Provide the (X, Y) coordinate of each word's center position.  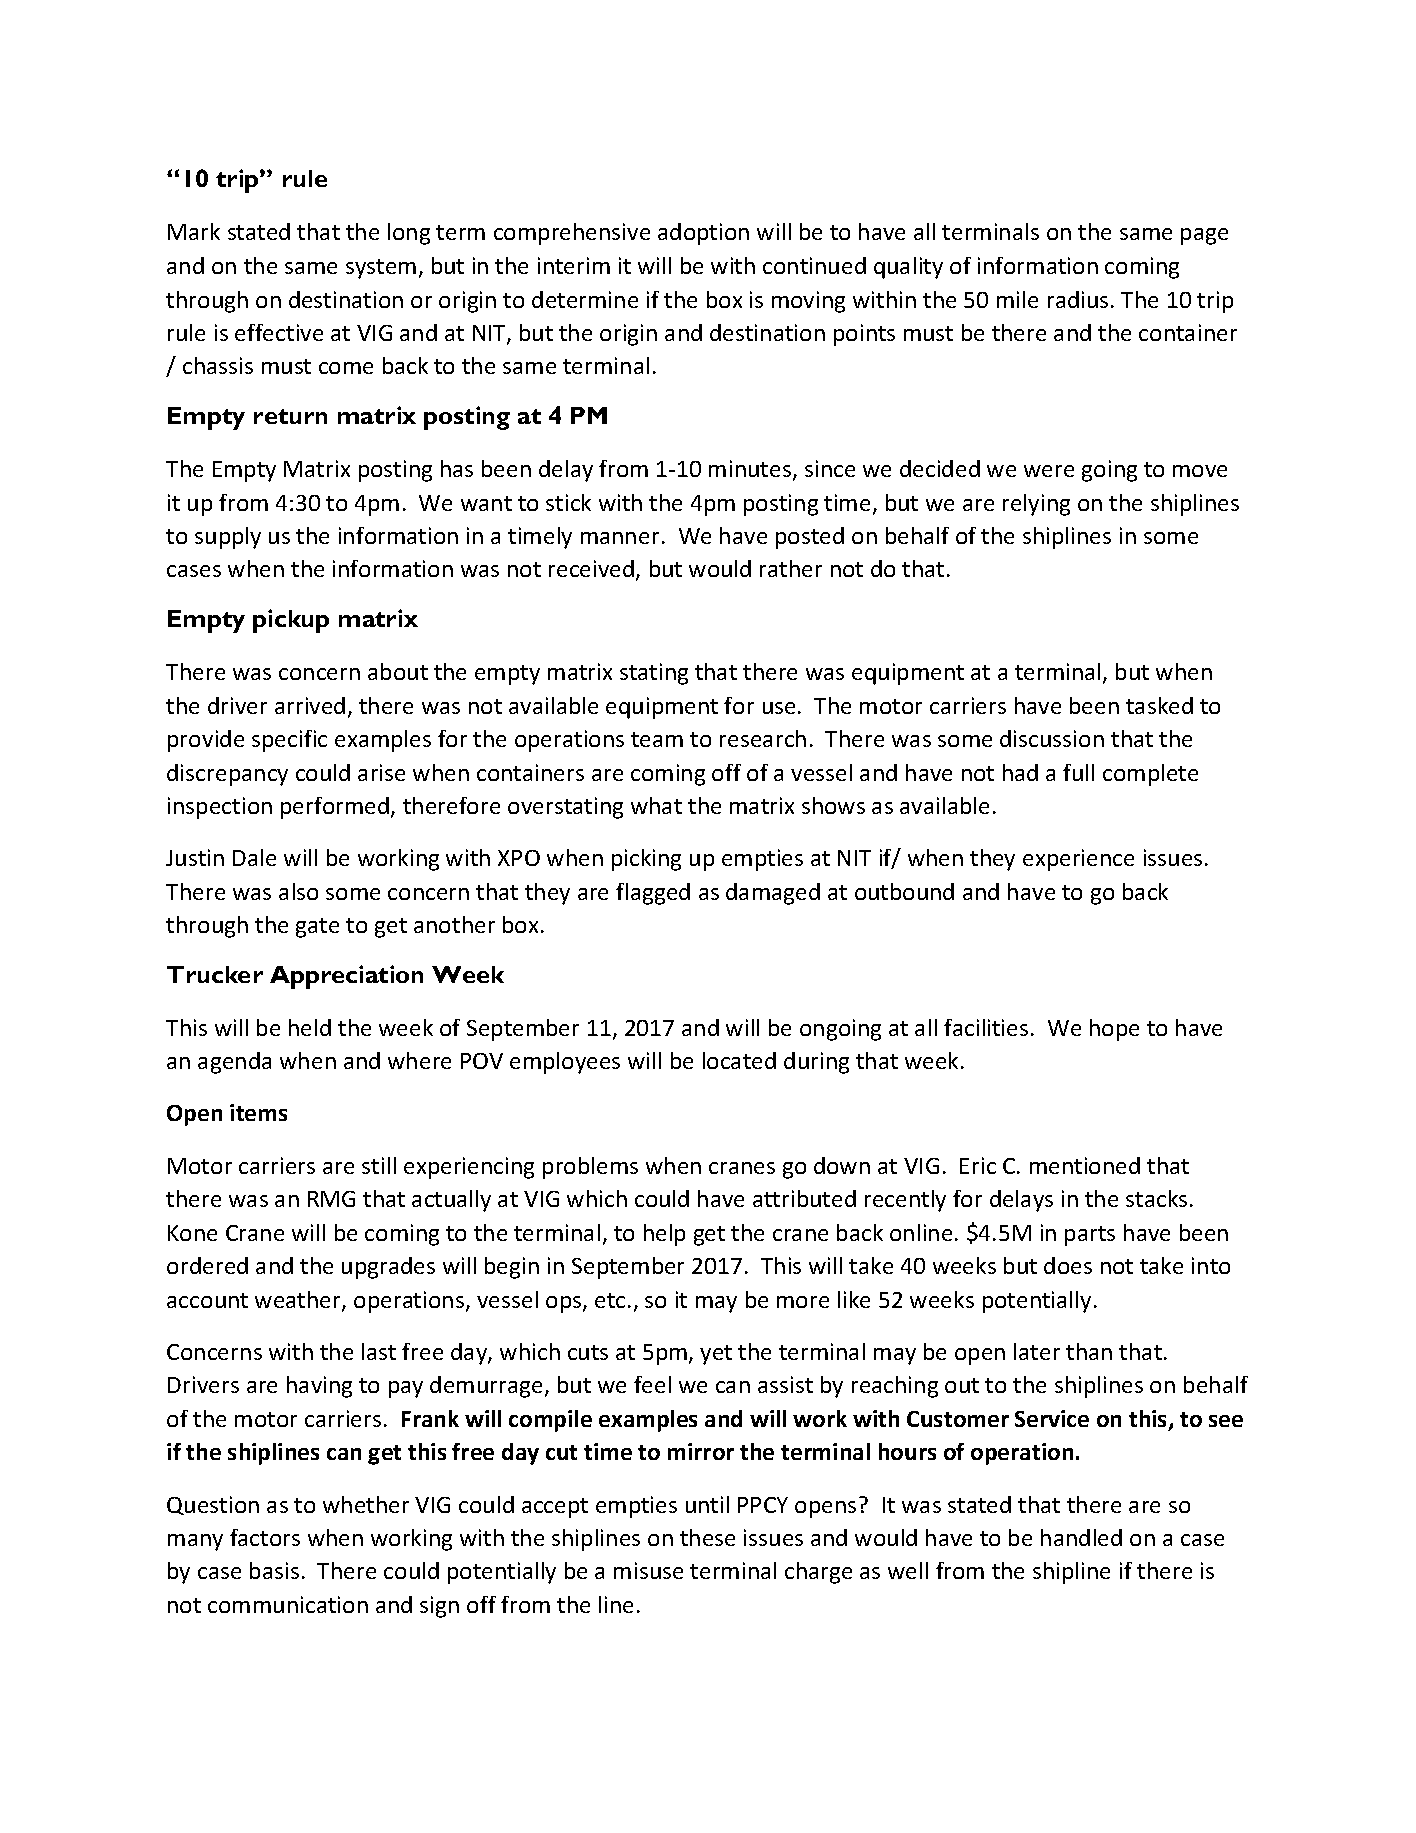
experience (1078, 860)
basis (274, 1570)
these (707, 1537)
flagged (653, 894)
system (381, 269)
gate (317, 928)
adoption (703, 234)
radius (1078, 299)
